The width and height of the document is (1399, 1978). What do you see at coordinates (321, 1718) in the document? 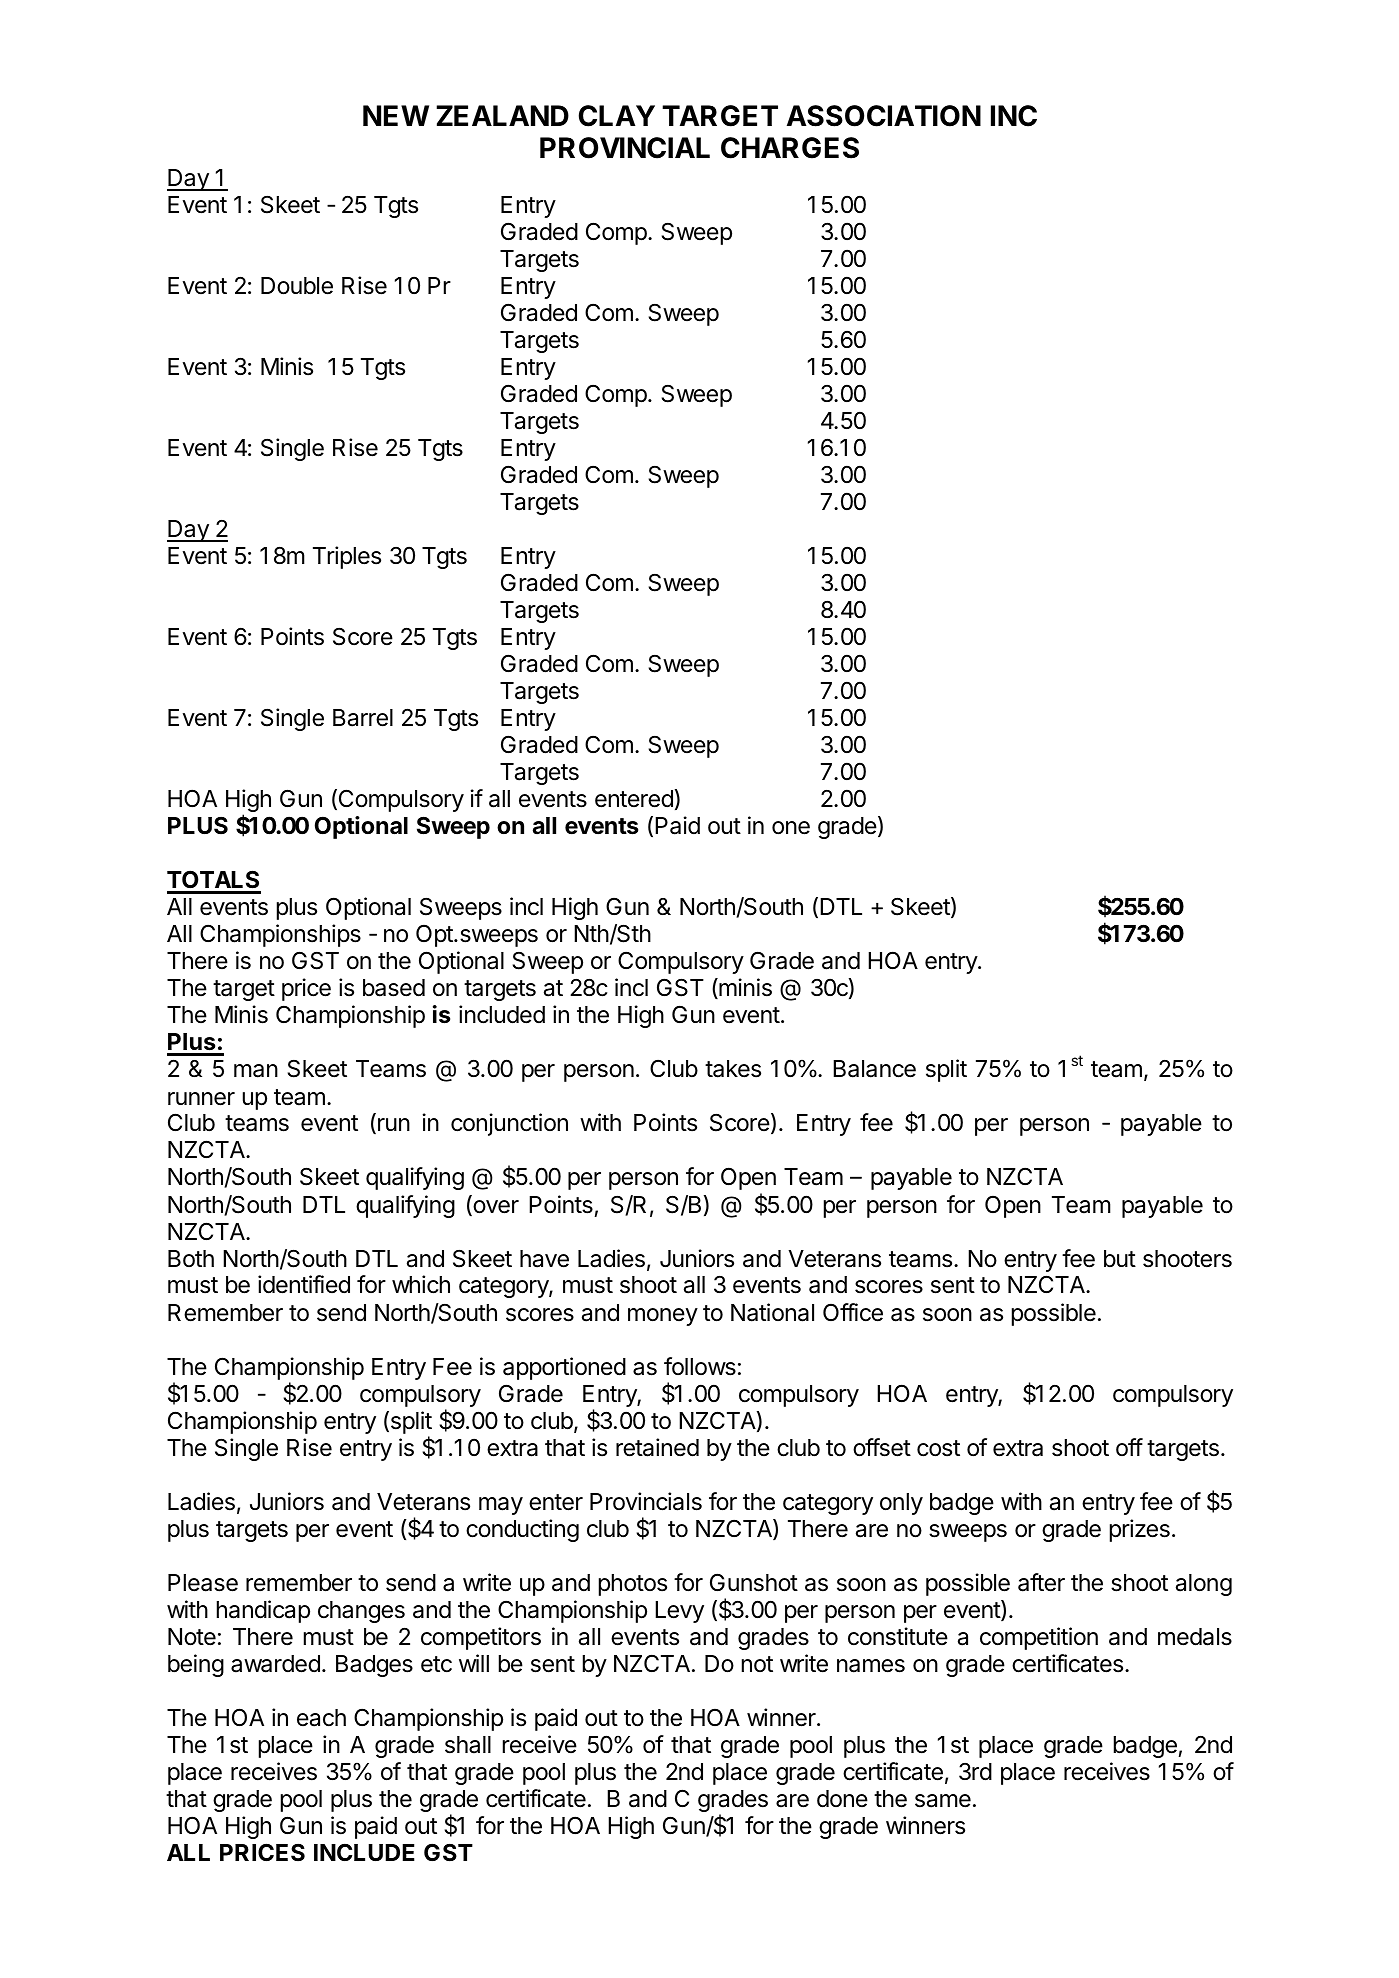
I see `each` at bounding box center [321, 1718].
